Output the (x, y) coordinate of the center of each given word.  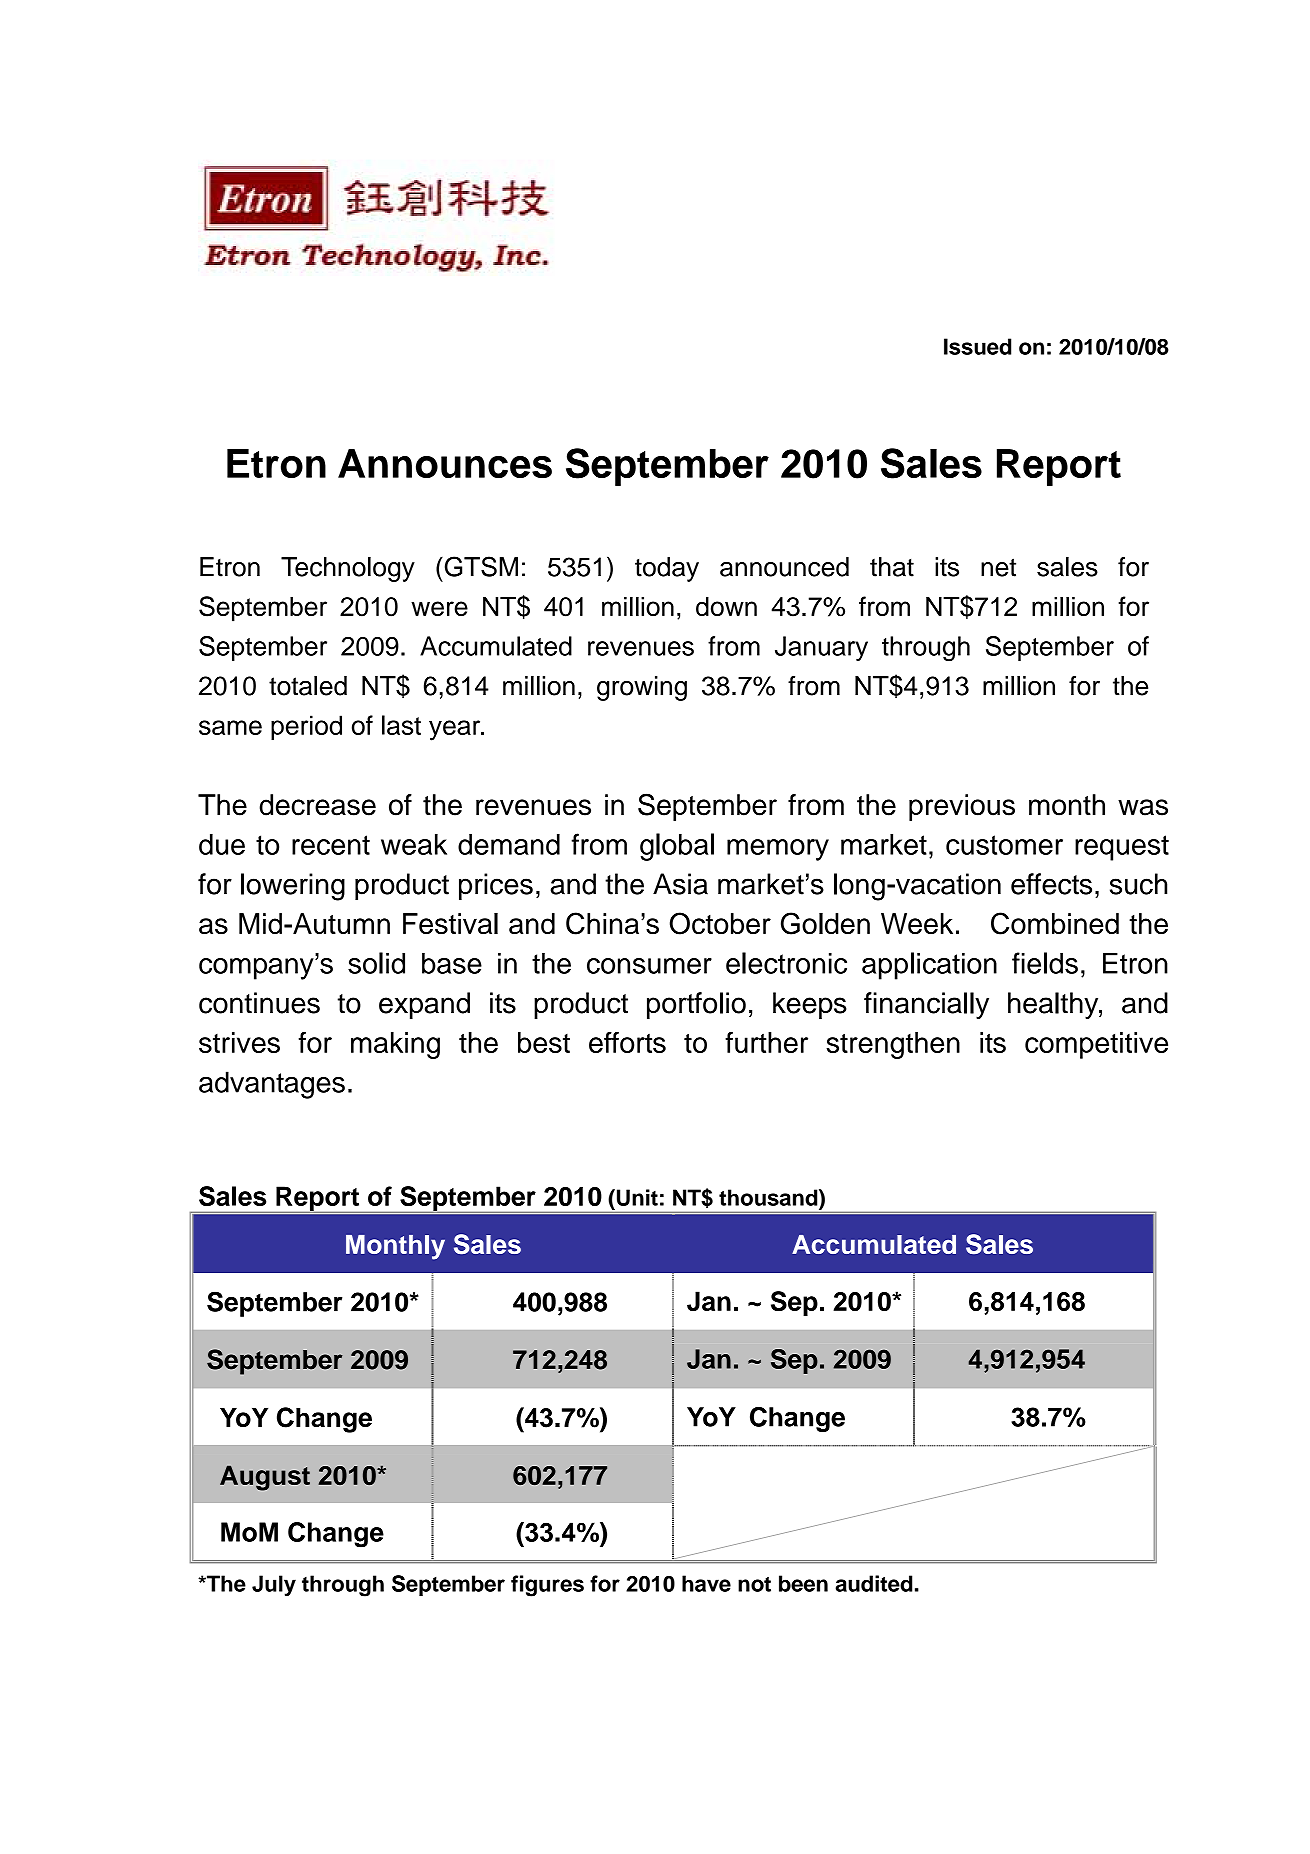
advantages (272, 1085)
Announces (445, 463)
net (998, 567)
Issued (977, 346)
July (274, 1586)
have (706, 1583)
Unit (637, 1197)
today (667, 569)
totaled (308, 686)
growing (642, 688)
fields (1045, 963)
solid (376, 963)
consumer (649, 966)
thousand (769, 1197)
